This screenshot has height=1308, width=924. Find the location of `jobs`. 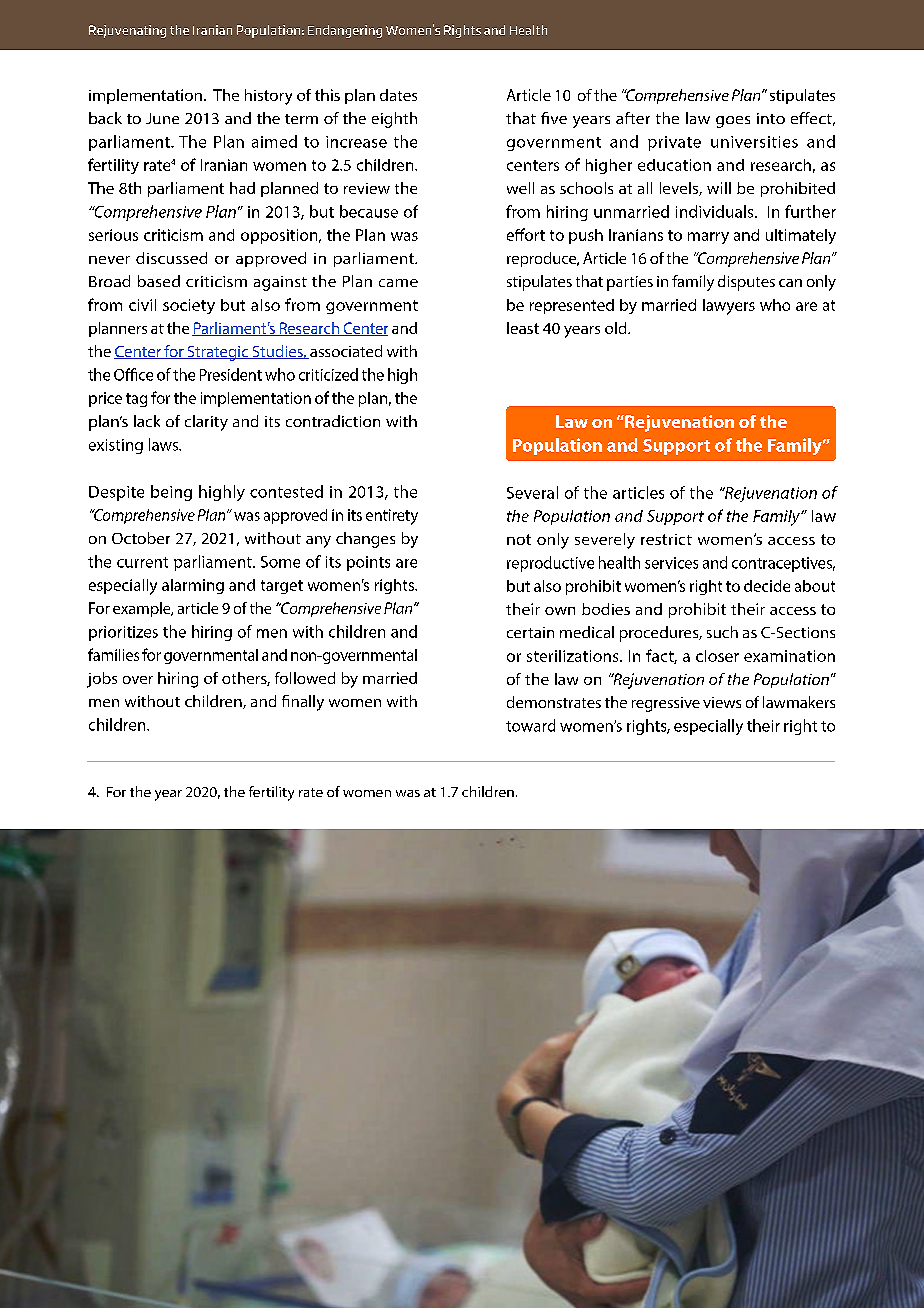

jobs is located at coordinates (102, 680).
